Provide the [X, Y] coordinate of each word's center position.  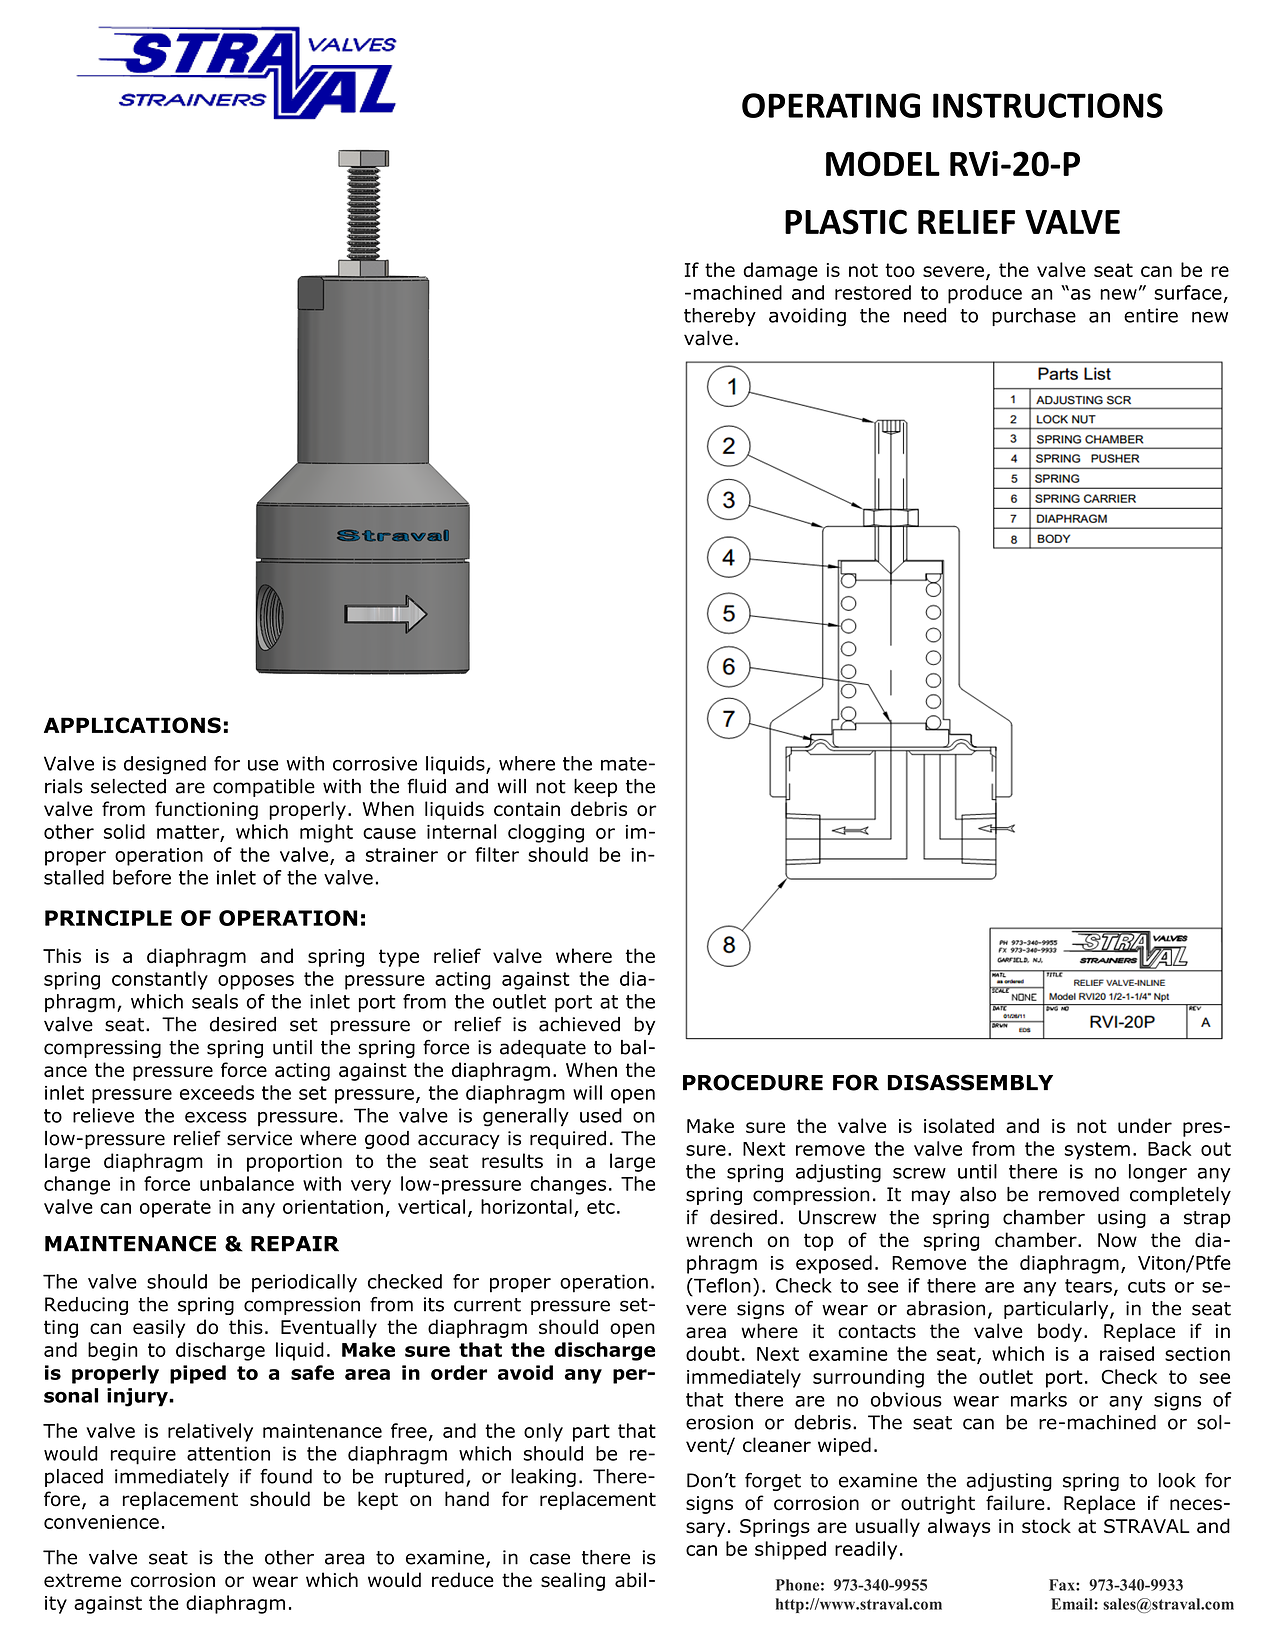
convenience [101, 1522]
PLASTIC [846, 222]
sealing [573, 1581]
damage [780, 271]
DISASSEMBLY [970, 1082]
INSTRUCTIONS [1048, 105]
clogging [546, 833]
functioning [206, 810]
